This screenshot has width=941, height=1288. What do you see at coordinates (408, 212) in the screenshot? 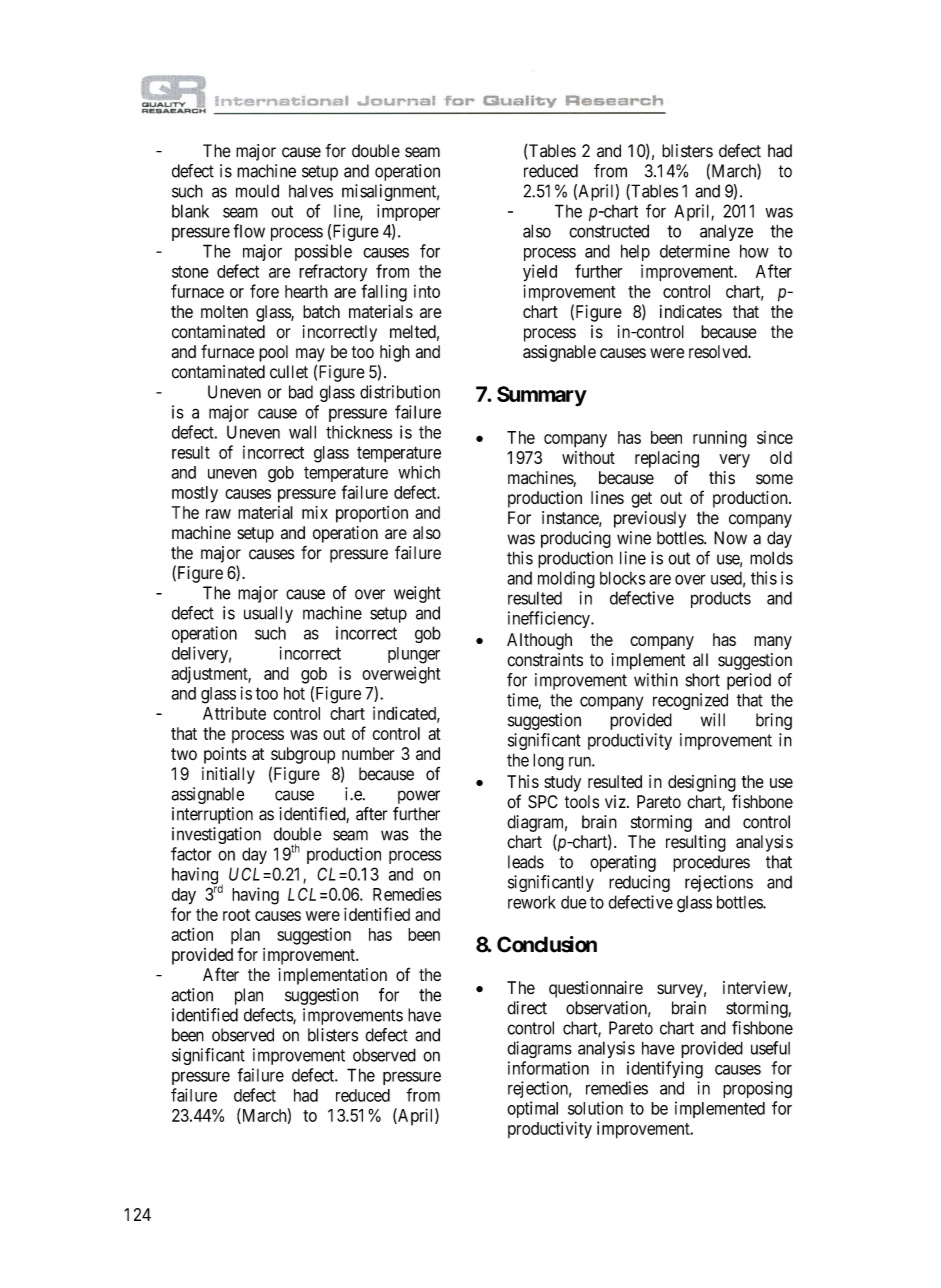
I see `improper` at bounding box center [408, 212].
